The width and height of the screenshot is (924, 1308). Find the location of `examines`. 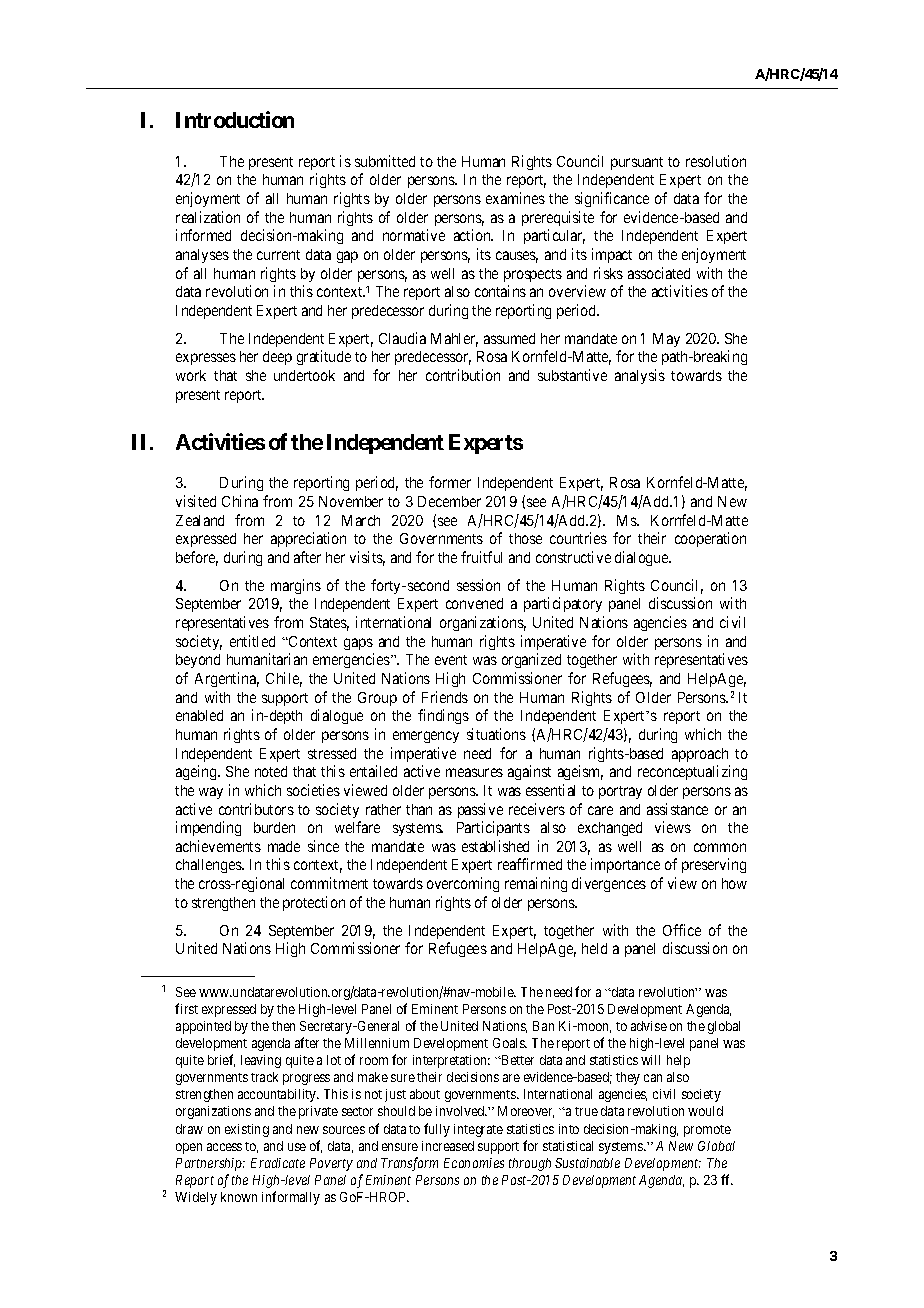

examines is located at coordinates (515, 198).
